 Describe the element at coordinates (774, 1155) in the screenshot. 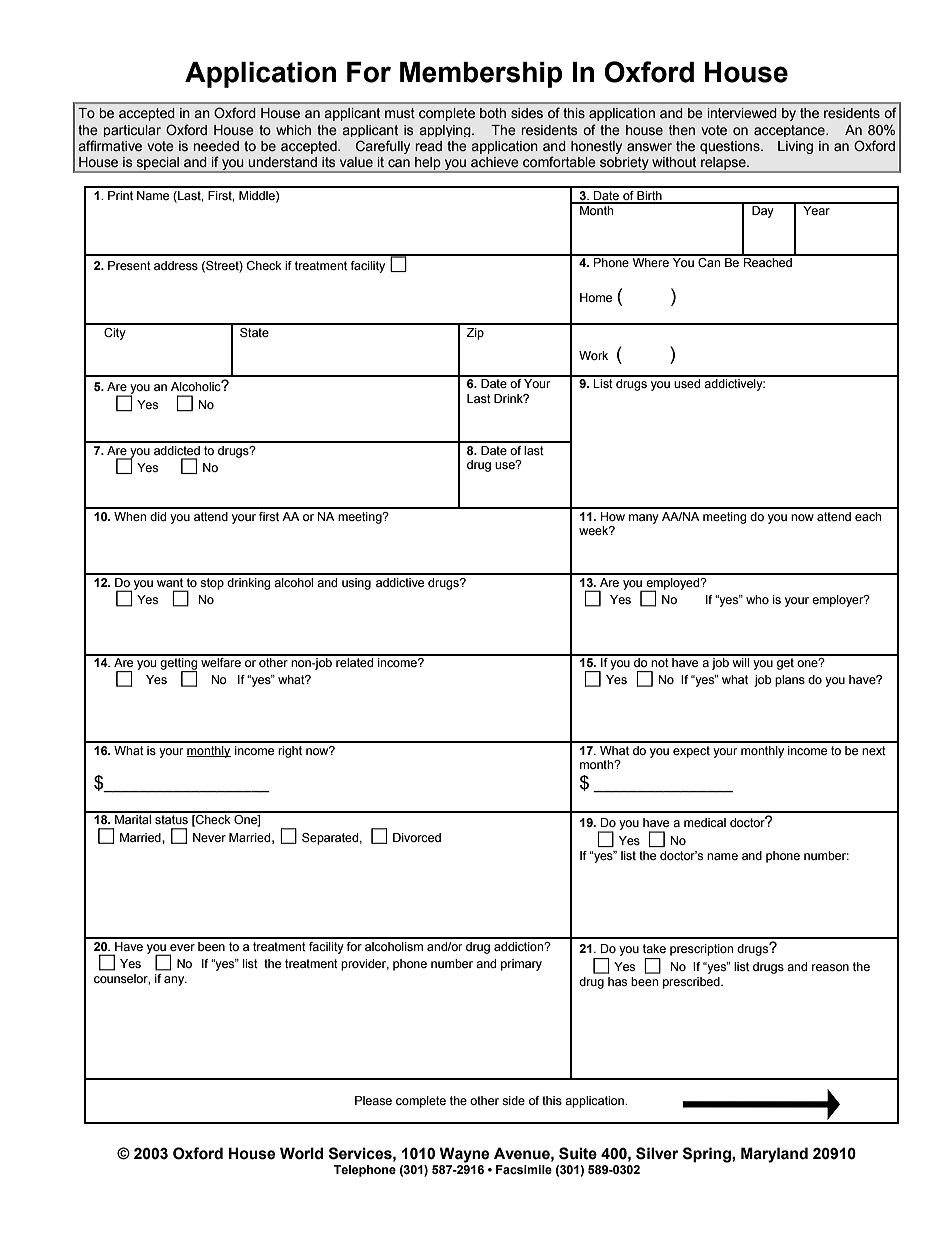

I see `Maryland` at that location.
